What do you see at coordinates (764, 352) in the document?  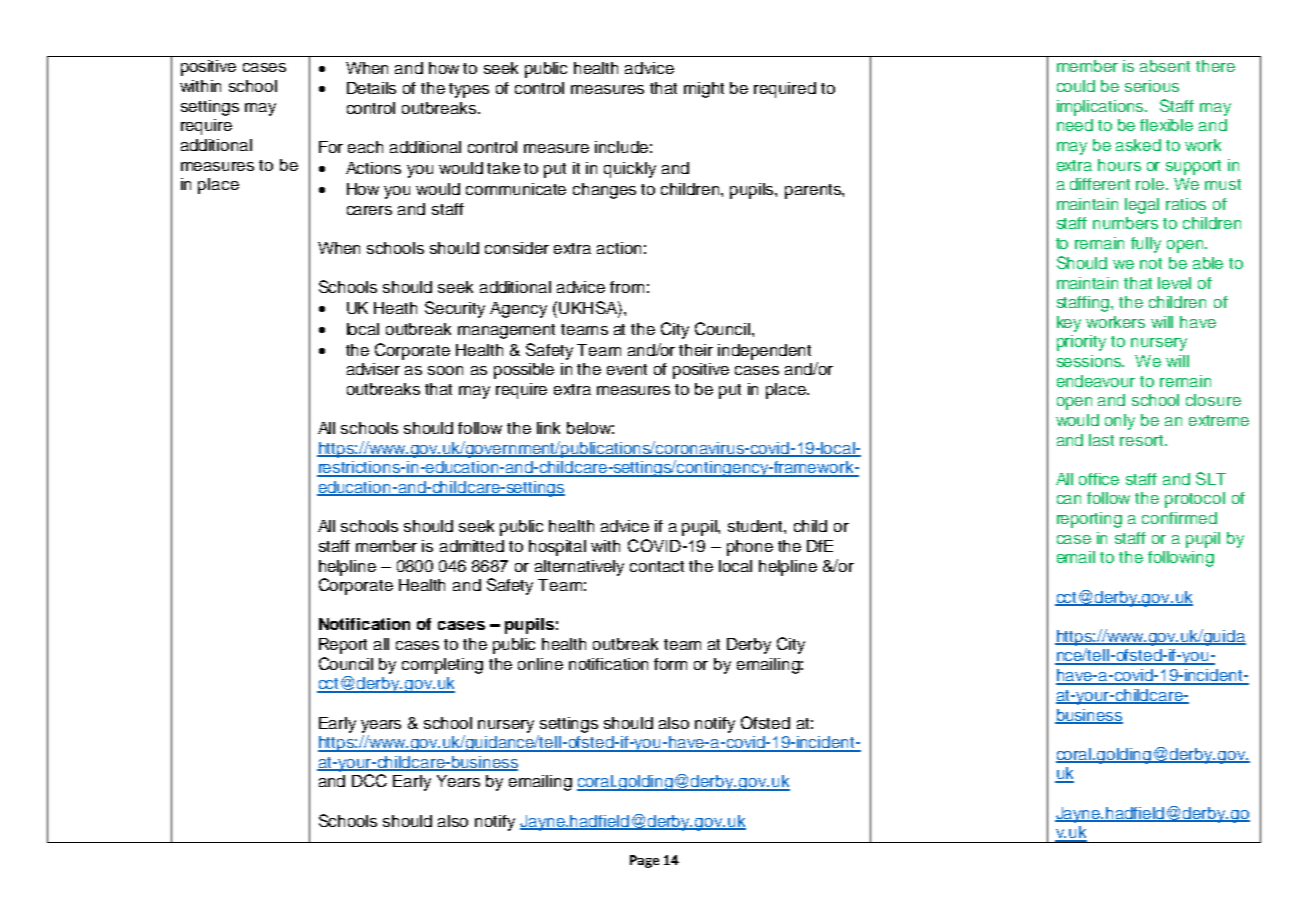 I see `independent` at bounding box center [764, 352].
